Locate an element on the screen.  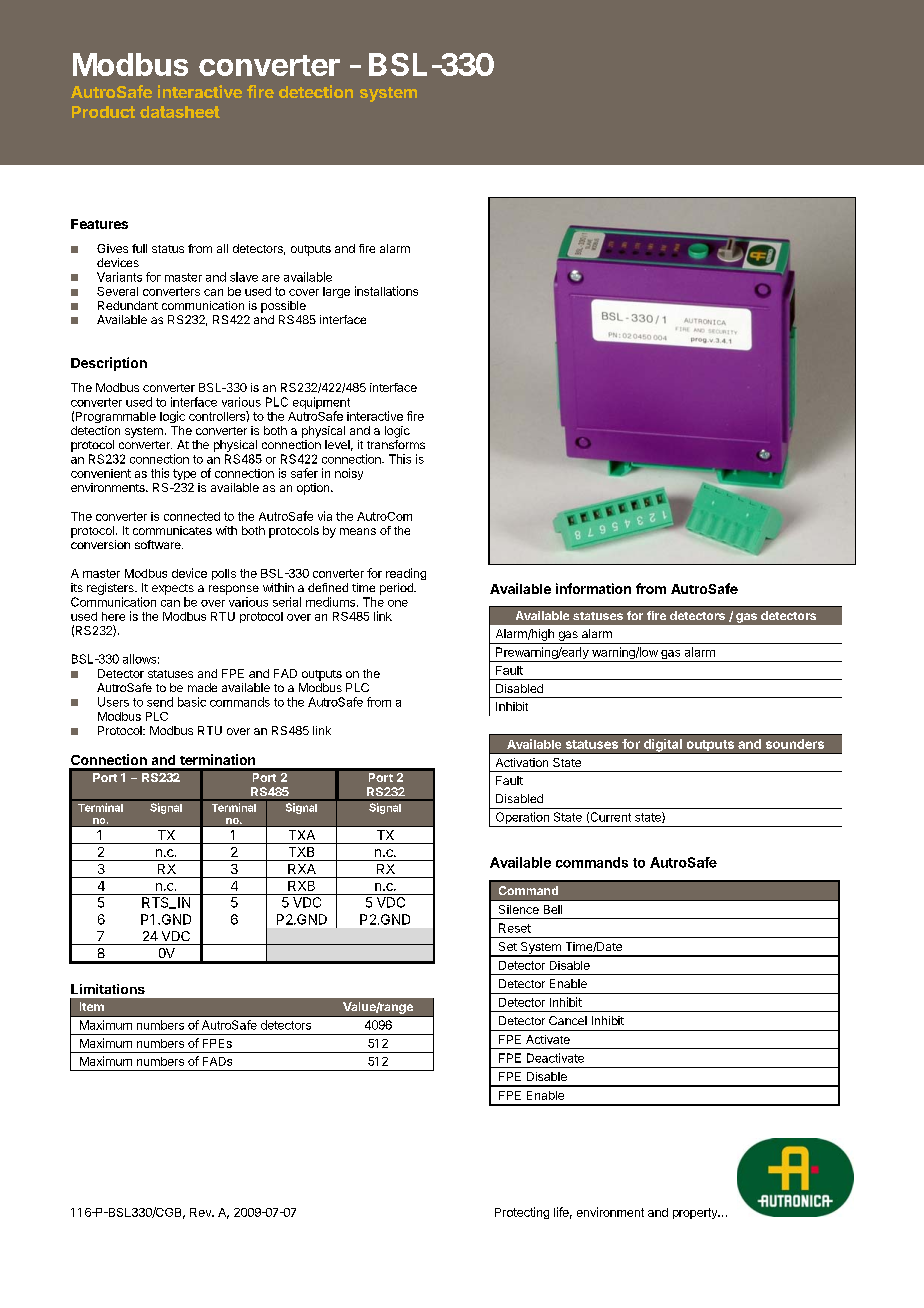
full is located at coordinates (139, 248).
